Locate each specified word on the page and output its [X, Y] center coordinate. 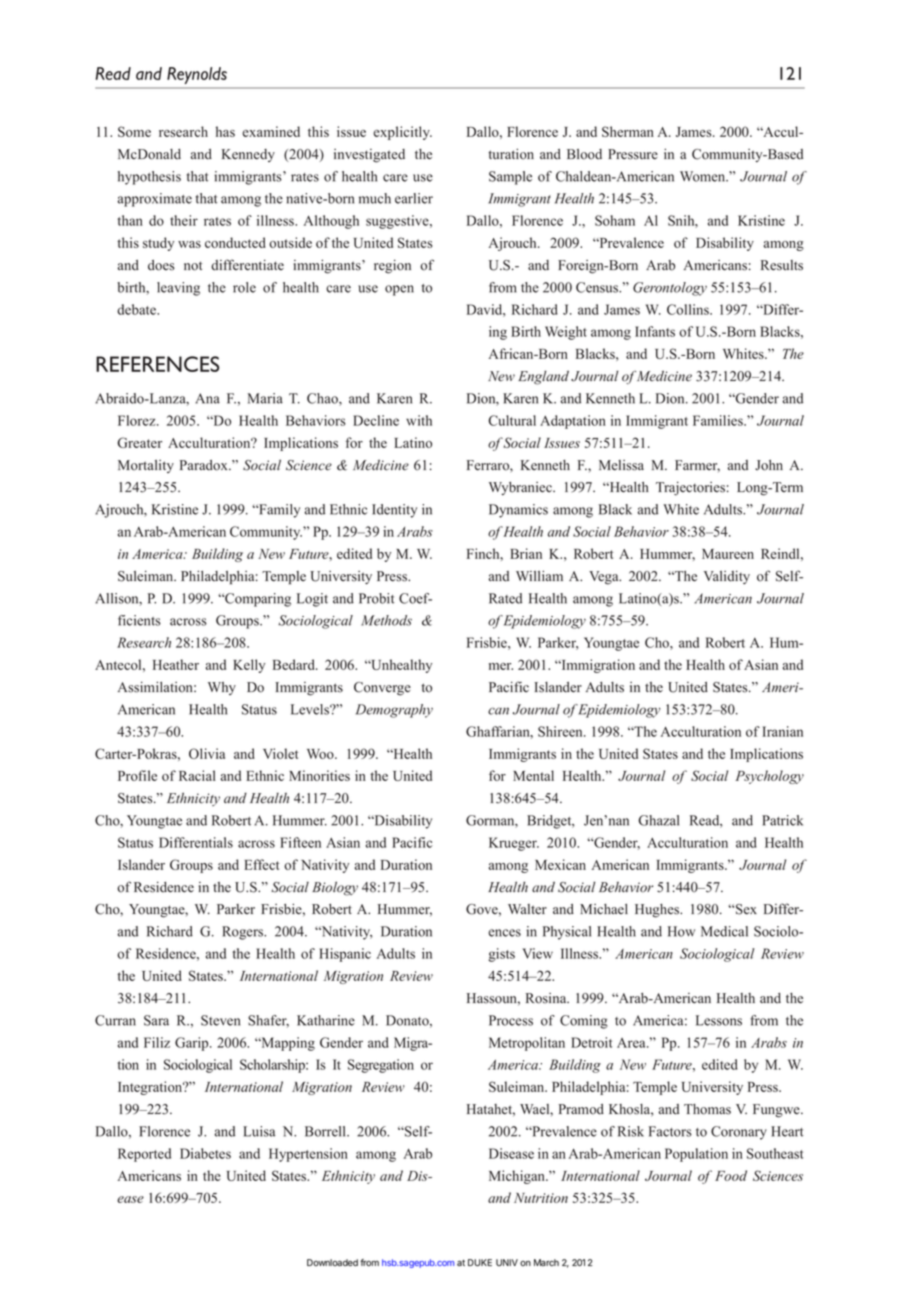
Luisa [259, 1131]
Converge [382, 689]
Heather [176, 664]
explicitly [402, 133]
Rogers [244, 933]
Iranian [782, 731]
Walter [527, 909]
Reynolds [197, 75]
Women [704, 176]
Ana [207, 398]
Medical [724, 931]
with [419, 420]
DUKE [480, 1262]
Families [719, 420]
